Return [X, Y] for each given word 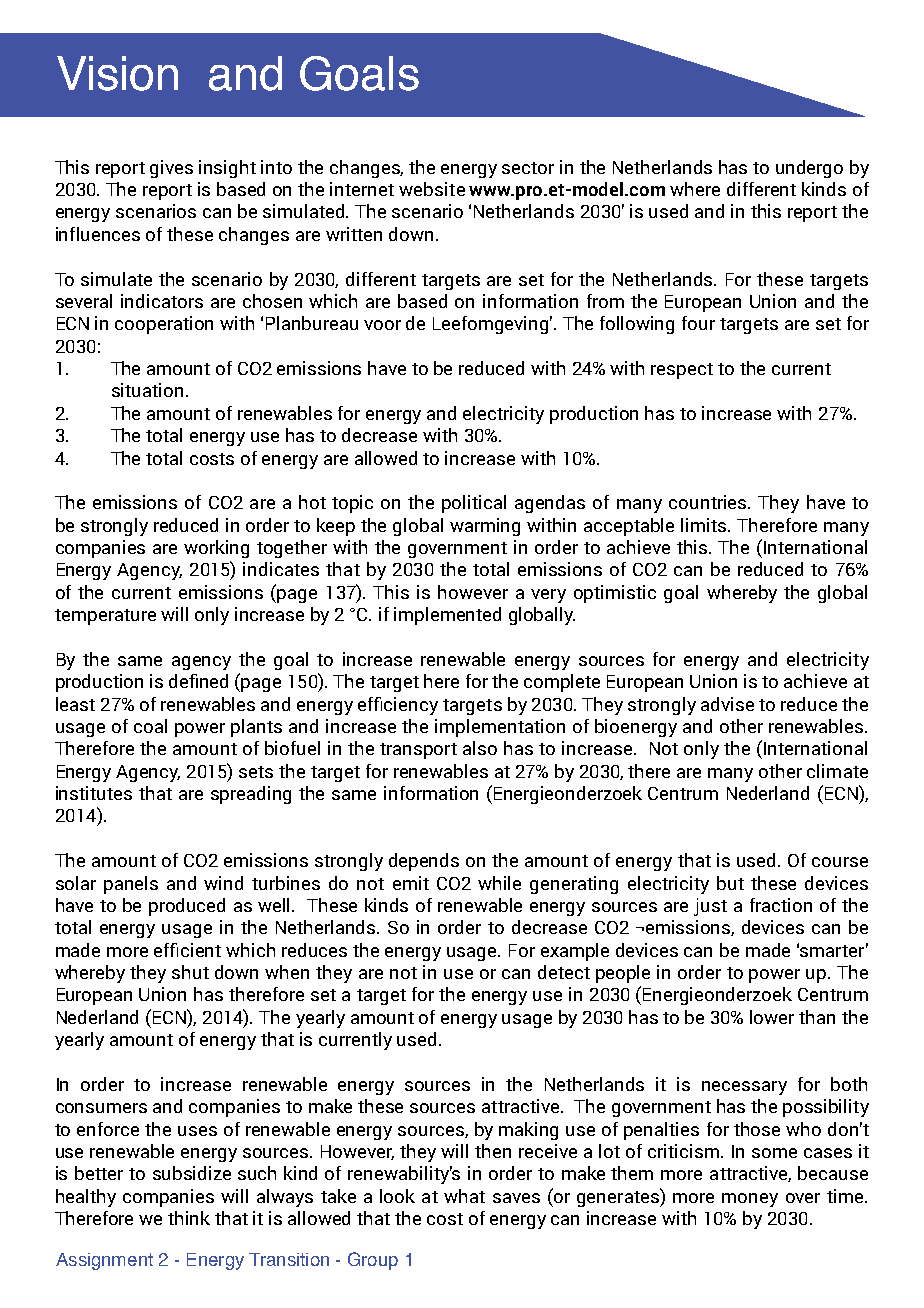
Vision [117, 73]
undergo [809, 169]
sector [528, 168]
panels [131, 885]
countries [709, 502]
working [216, 549]
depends [424, 862]
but [730, 883]
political [474, 504]
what [464, 1196]
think [189, 1218]
